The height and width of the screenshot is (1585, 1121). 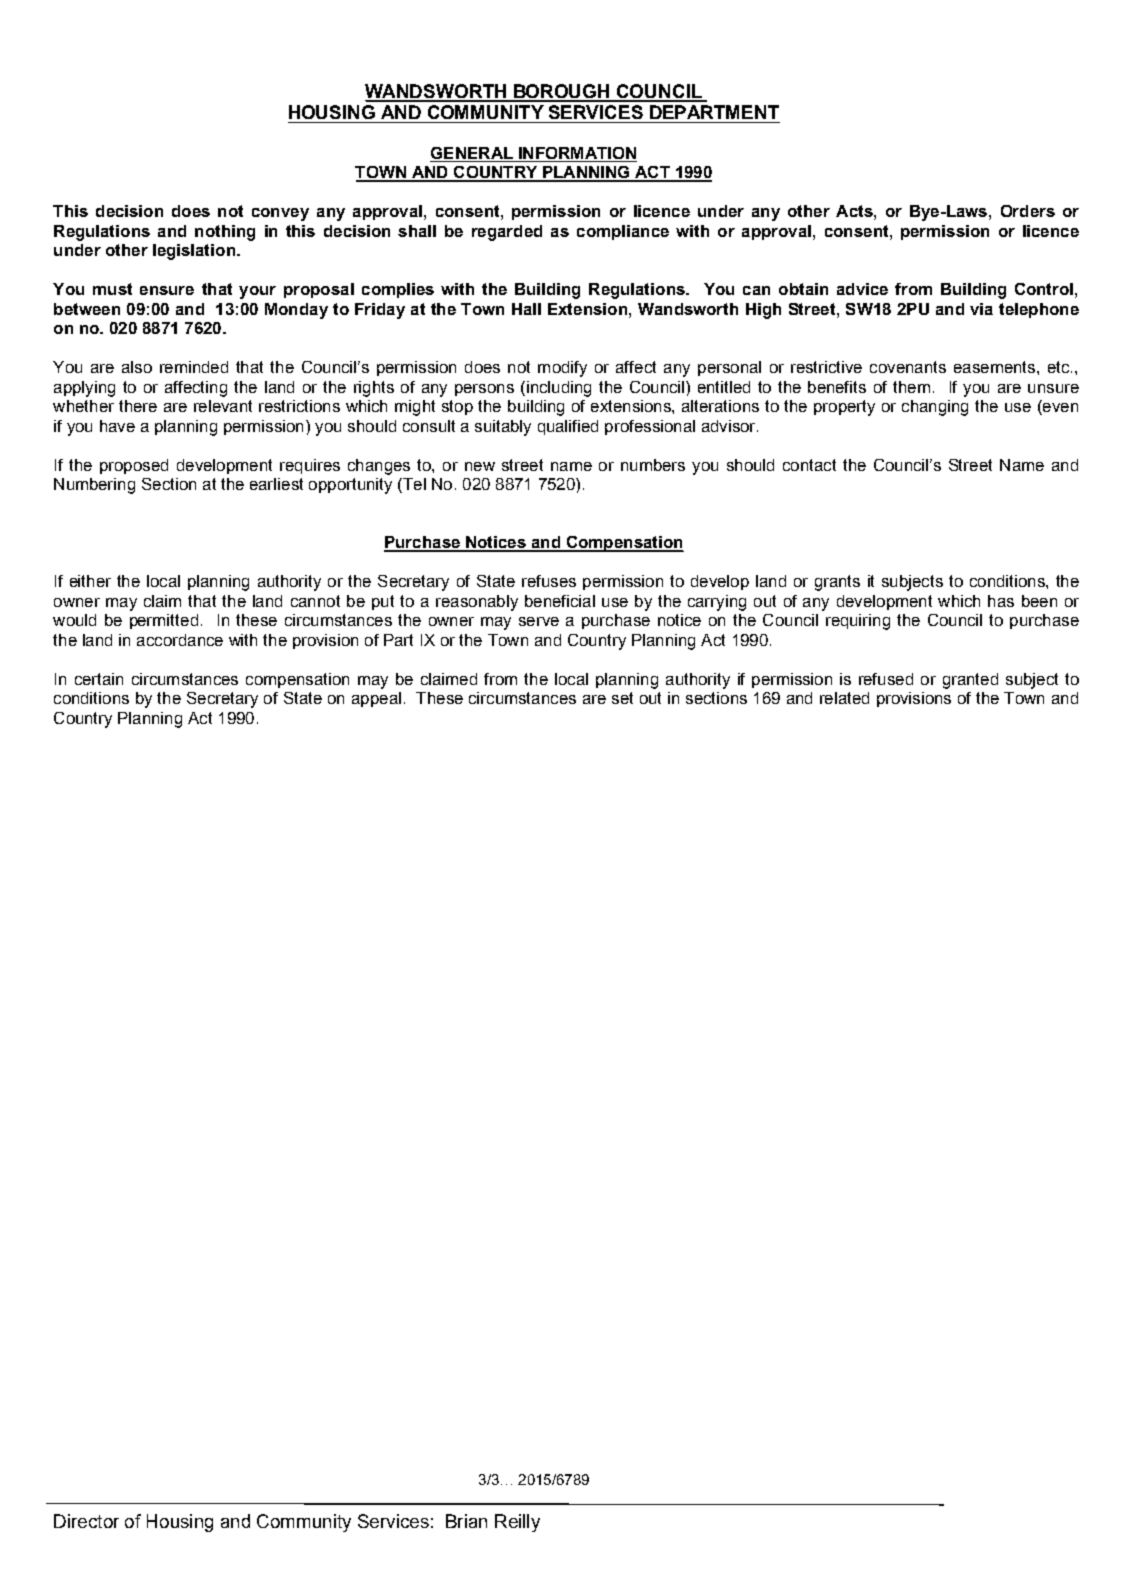 What do you see at coordinates (99, 679) in the screenshot?
I see `certain` at bounding box center [99, 679].
